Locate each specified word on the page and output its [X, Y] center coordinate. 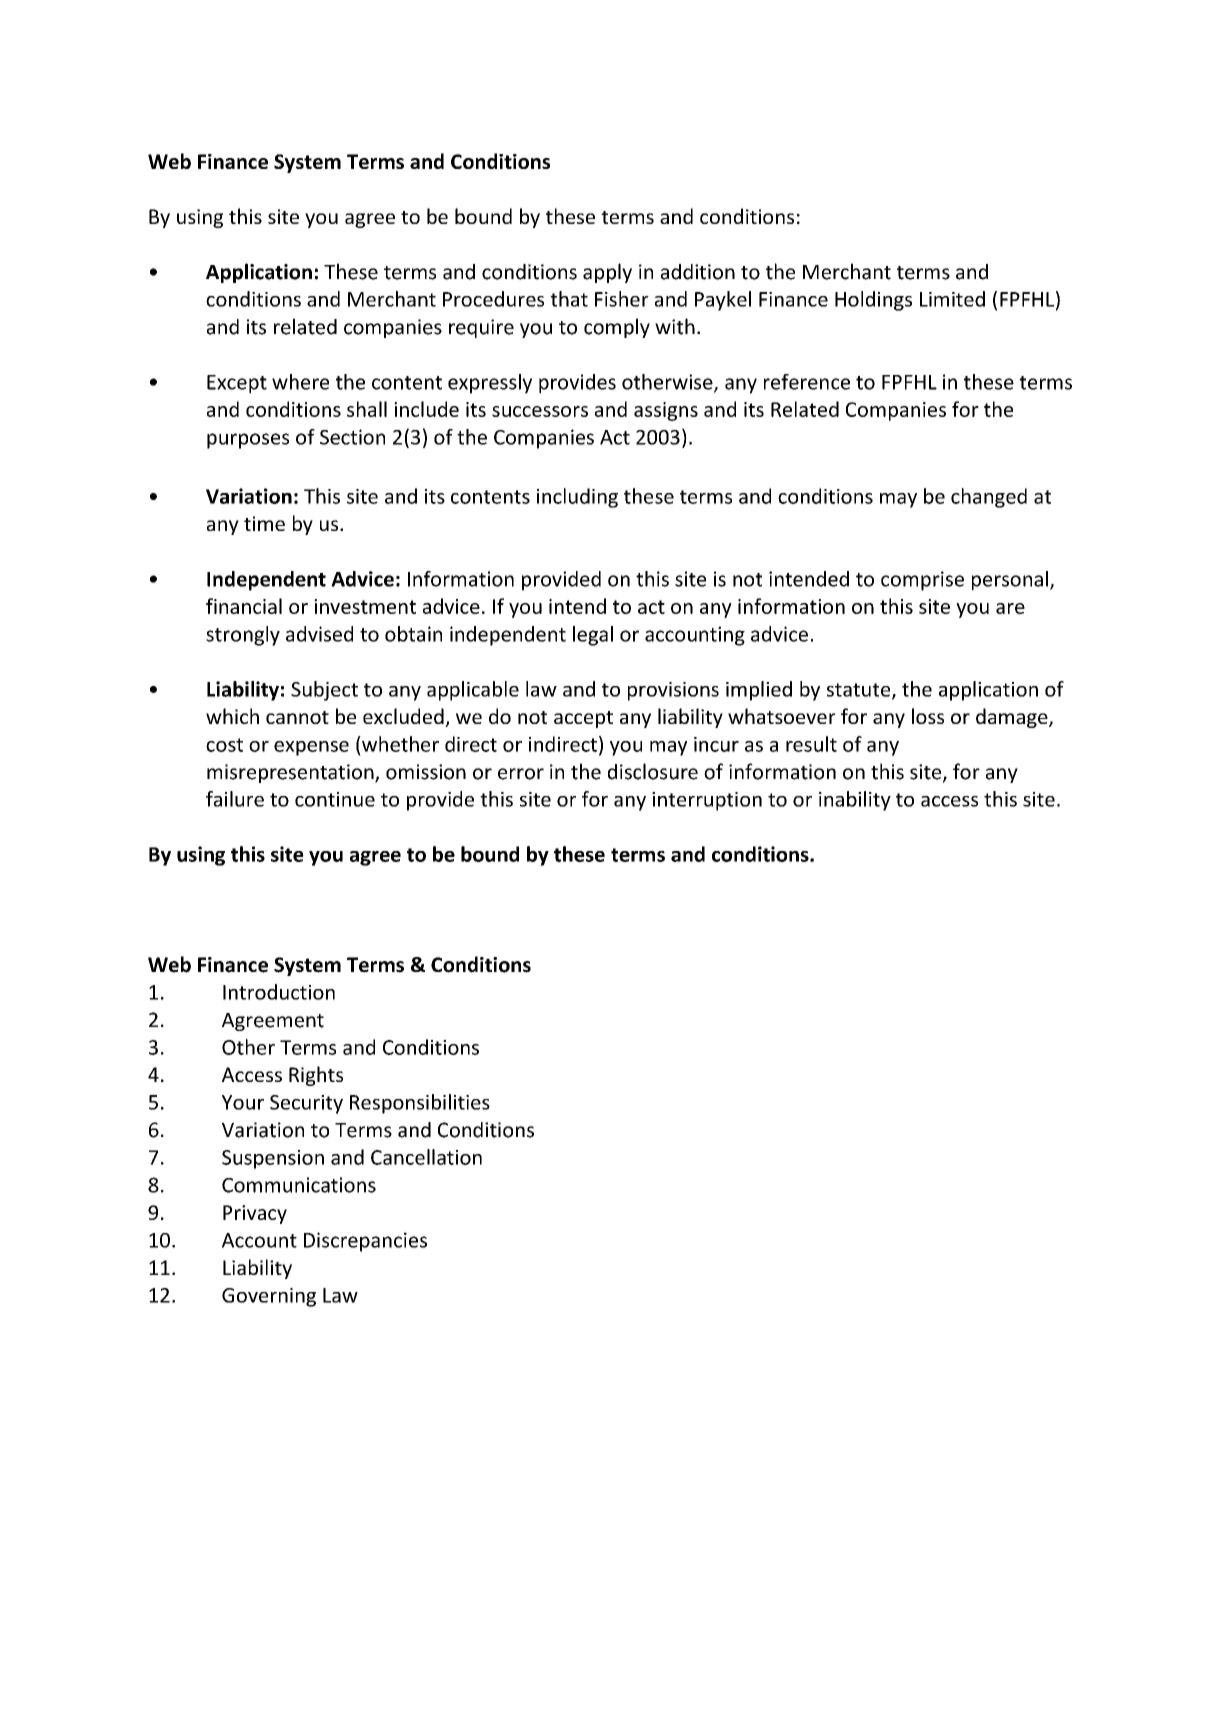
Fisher [622, 299]
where [300, 382]
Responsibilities [420, 1104]
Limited [952, 299]
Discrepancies [365, 1242]
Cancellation [426, 1157]
